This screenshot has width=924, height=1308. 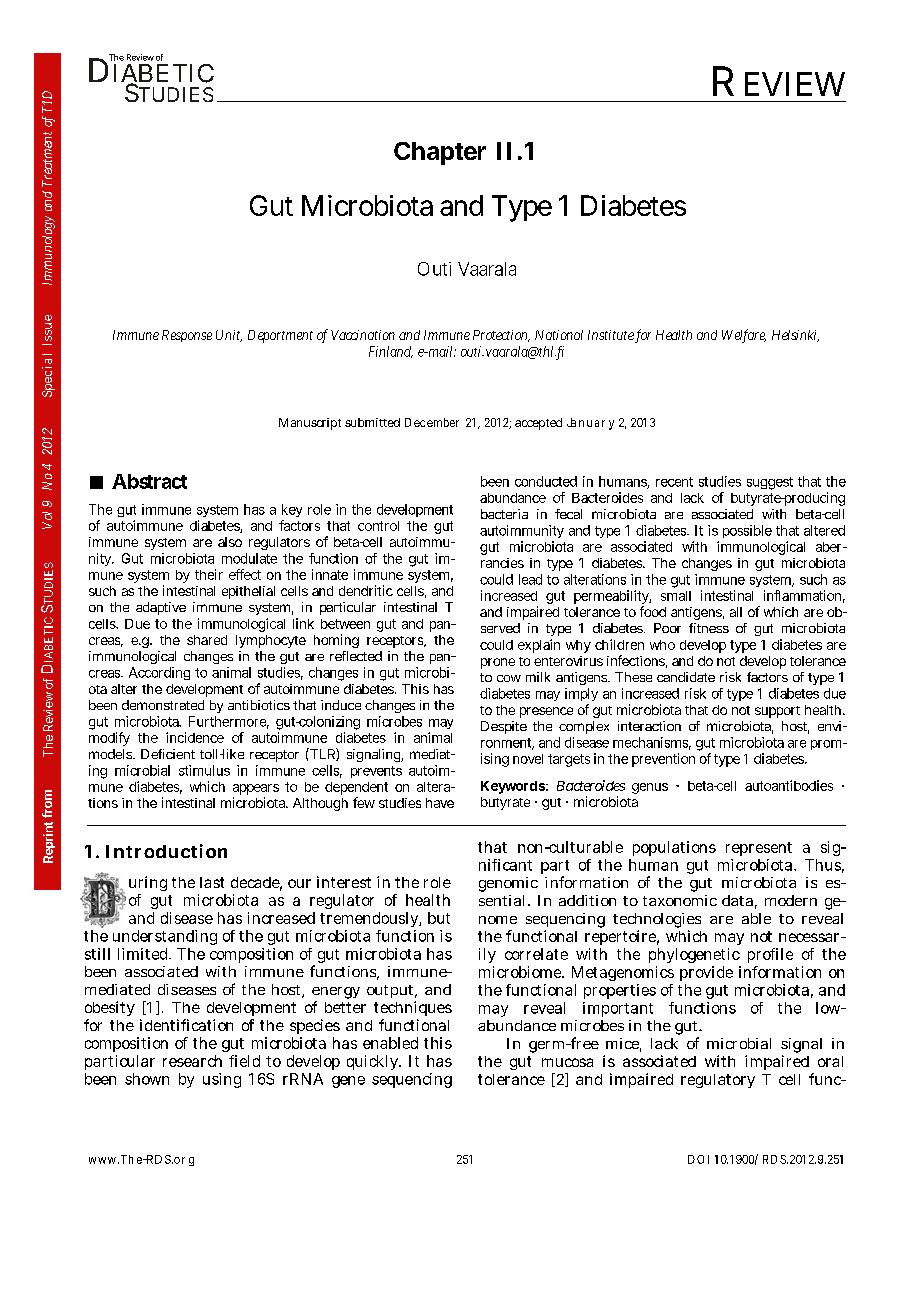 I want to click on Introduction, so click(x=166, y=851).
